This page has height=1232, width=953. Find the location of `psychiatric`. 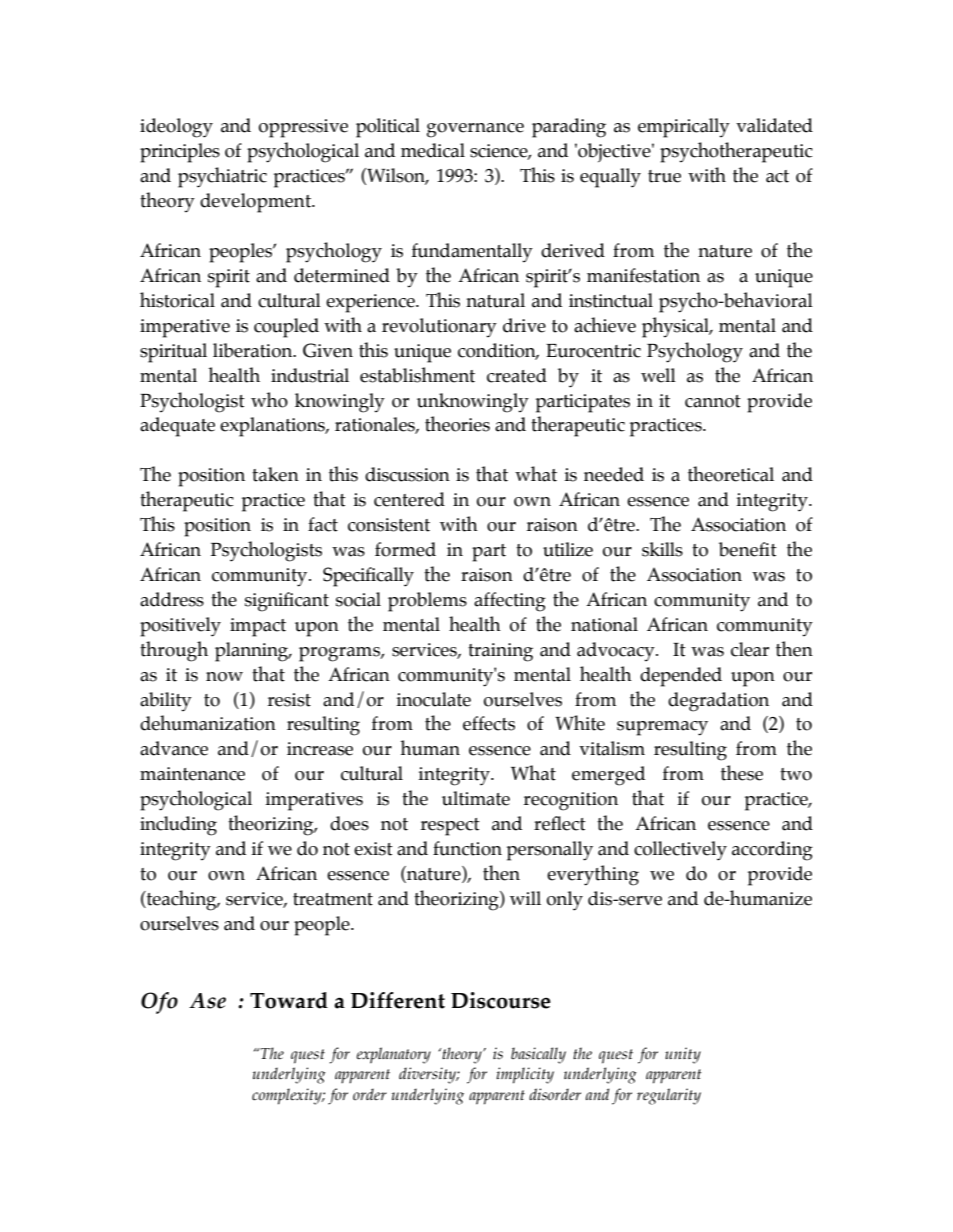

psychiatric is located at coordinates (222, 177).
